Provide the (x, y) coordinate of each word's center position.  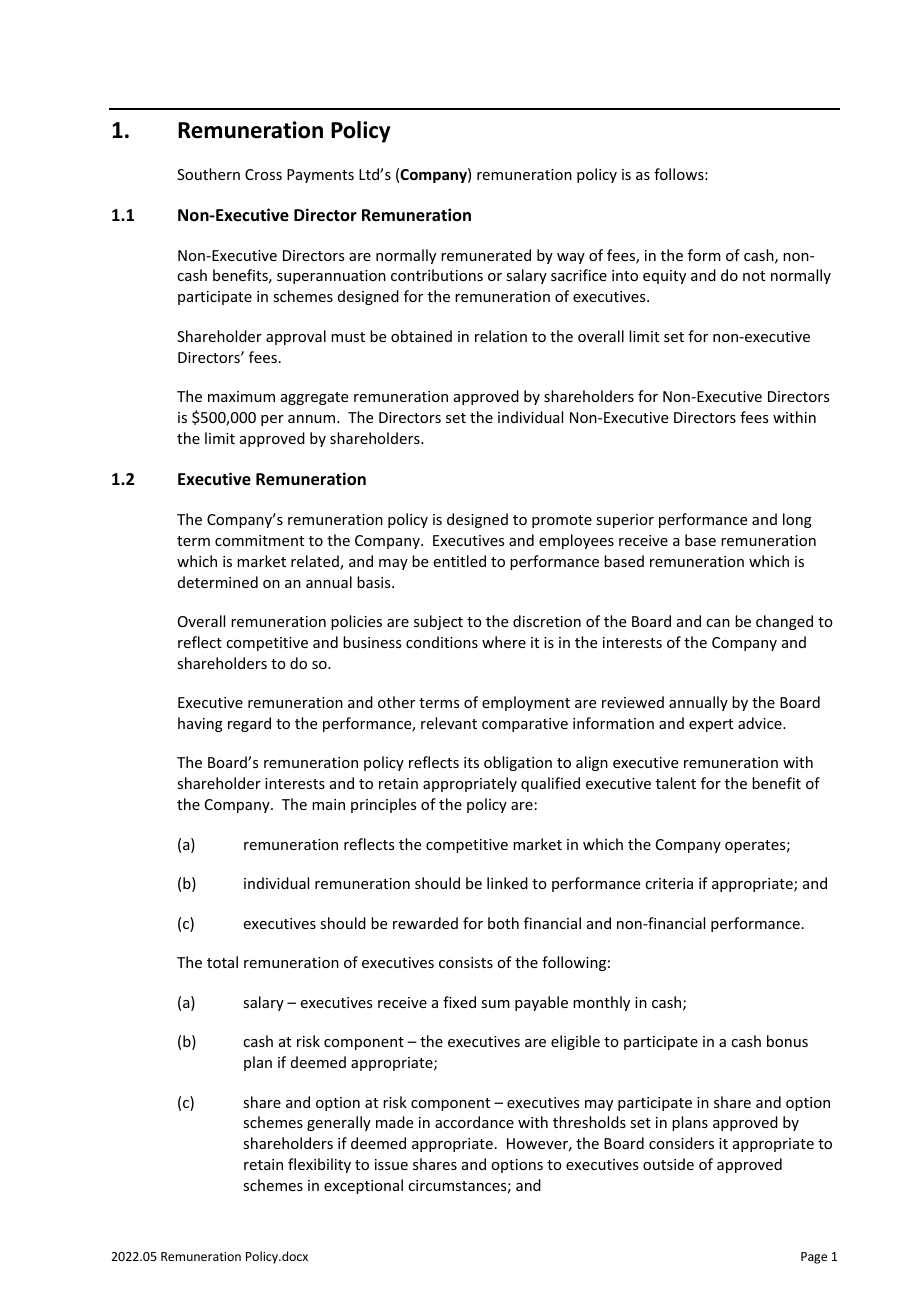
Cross (263, 174)
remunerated (486, 255)
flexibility (319, 1165)
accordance (474, 1122)
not (754, 276)
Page (814, 1258)
